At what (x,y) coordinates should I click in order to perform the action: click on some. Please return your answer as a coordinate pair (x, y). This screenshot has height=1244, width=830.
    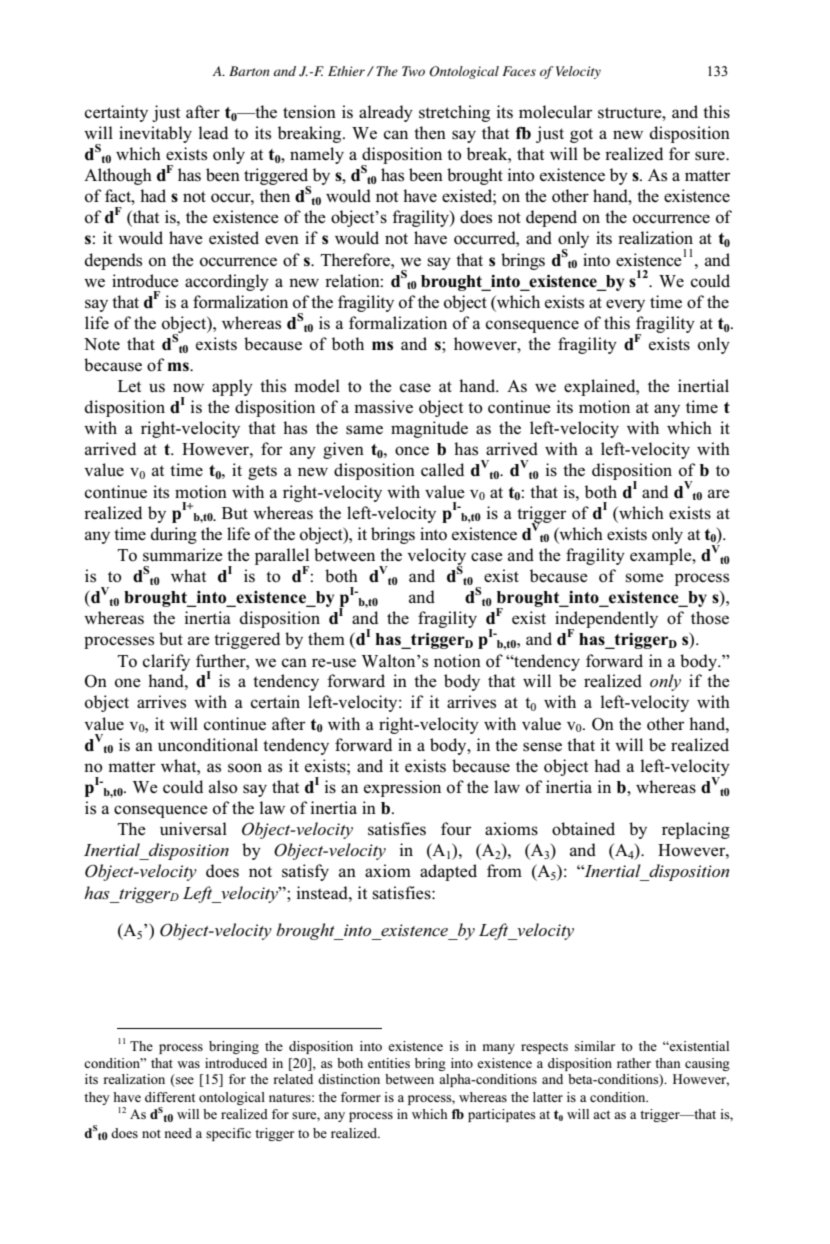
    Looking at the image, I should click on (644, 578).
